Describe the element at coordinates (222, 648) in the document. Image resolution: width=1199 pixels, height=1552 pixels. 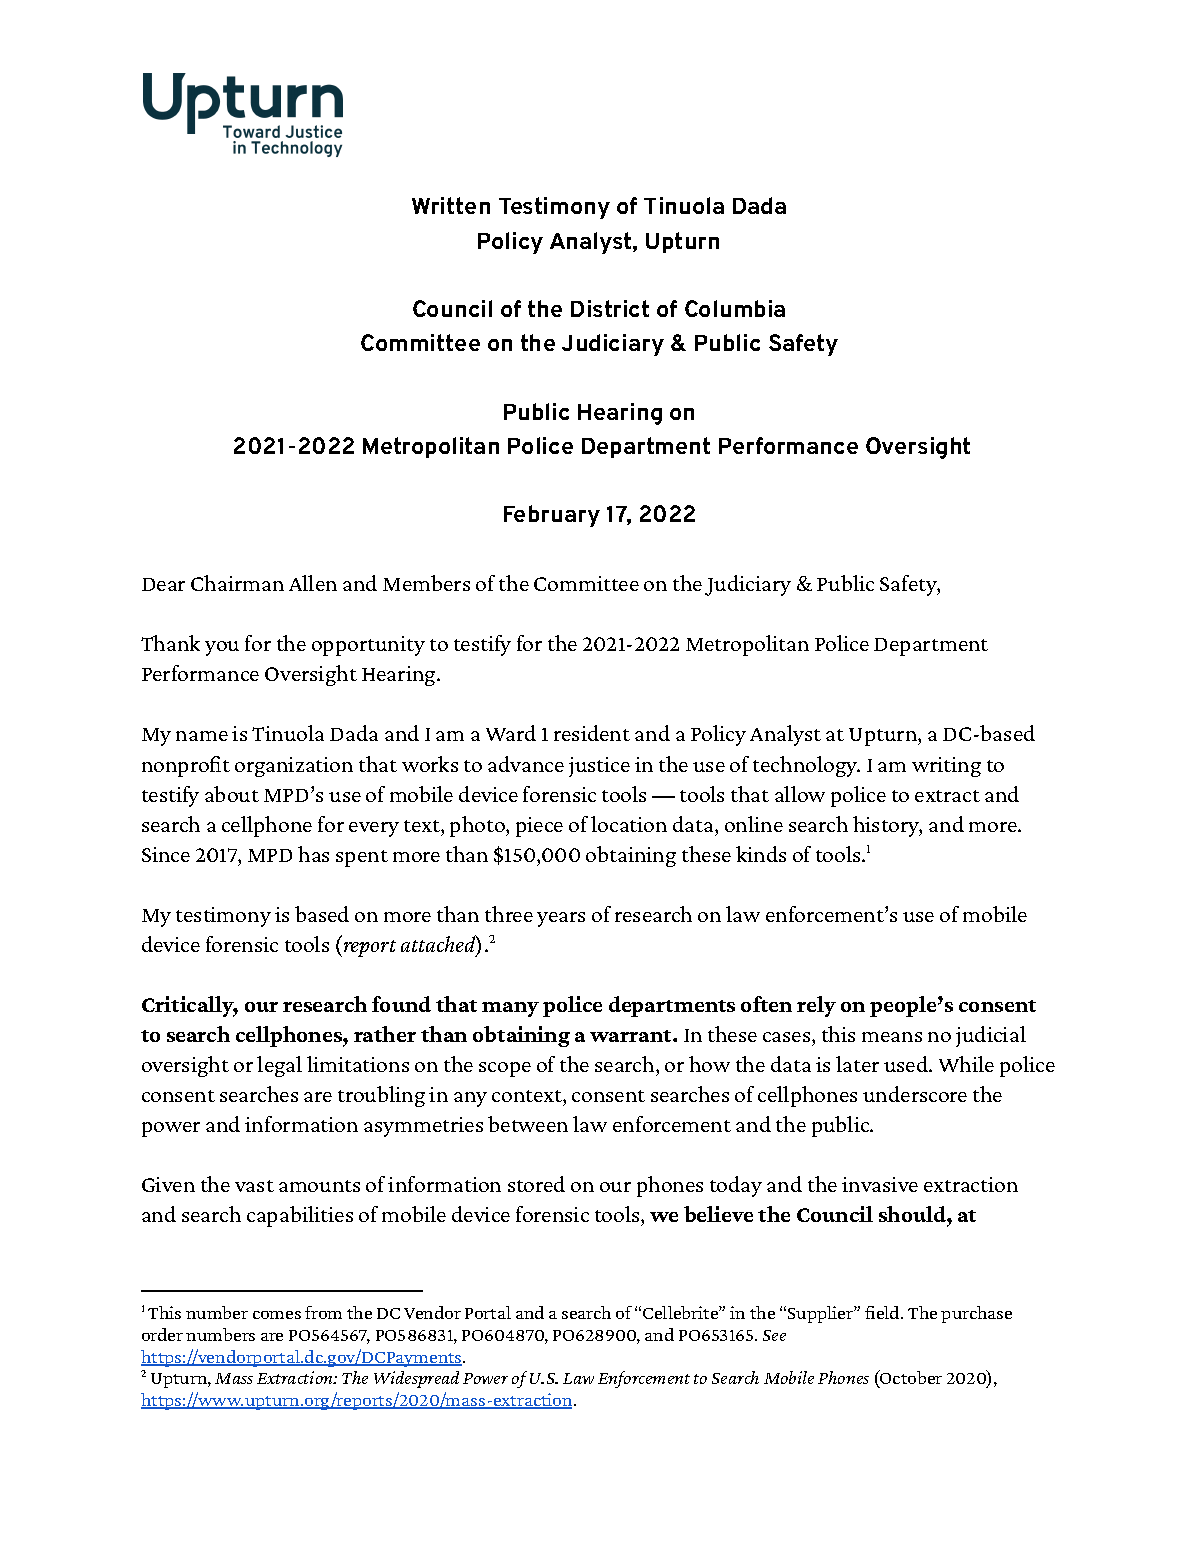
I see `you` at that location.
